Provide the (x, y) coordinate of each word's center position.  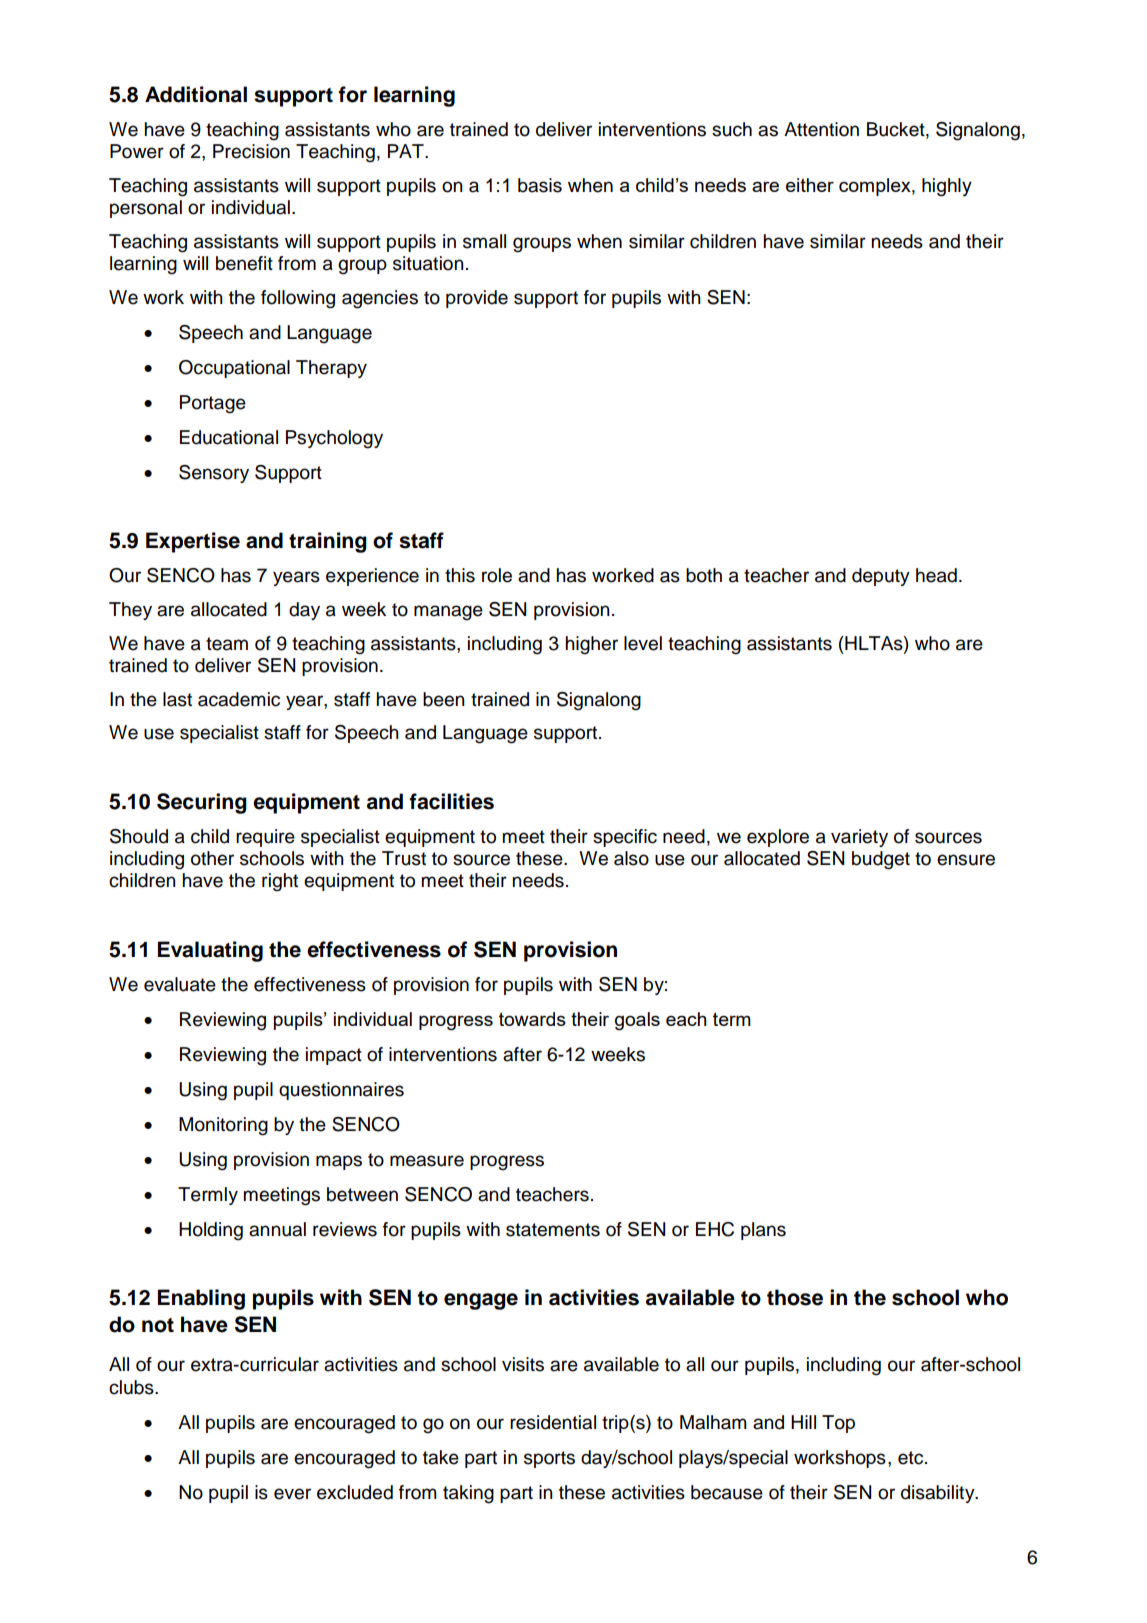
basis (540, 185)
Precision (251, 151)
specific (625, 838)
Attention (821, 129)
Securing (202, 803)
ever (292, 1494)
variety (859, 838)
